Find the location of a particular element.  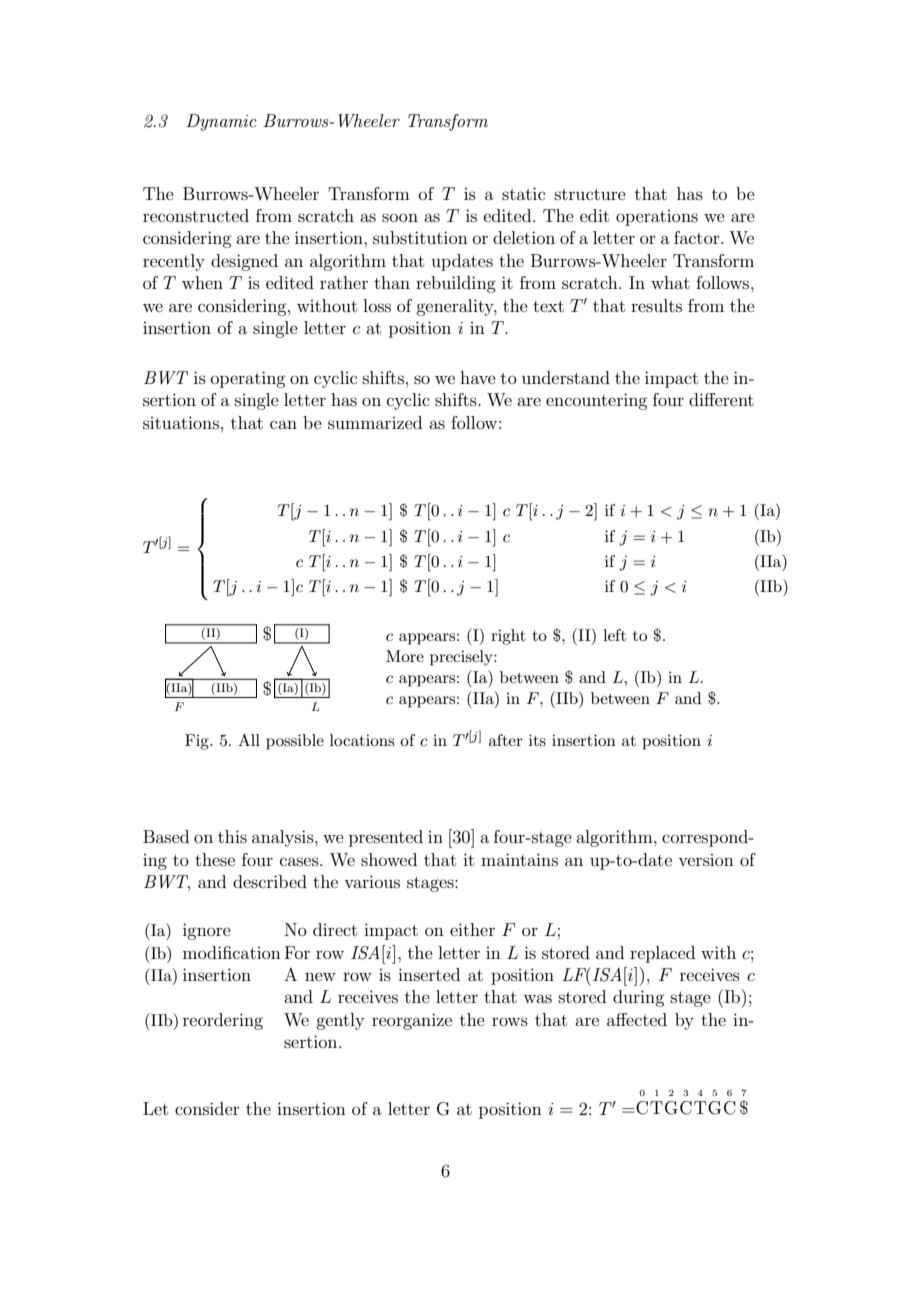

modification is located at coordinates (232, 952).
